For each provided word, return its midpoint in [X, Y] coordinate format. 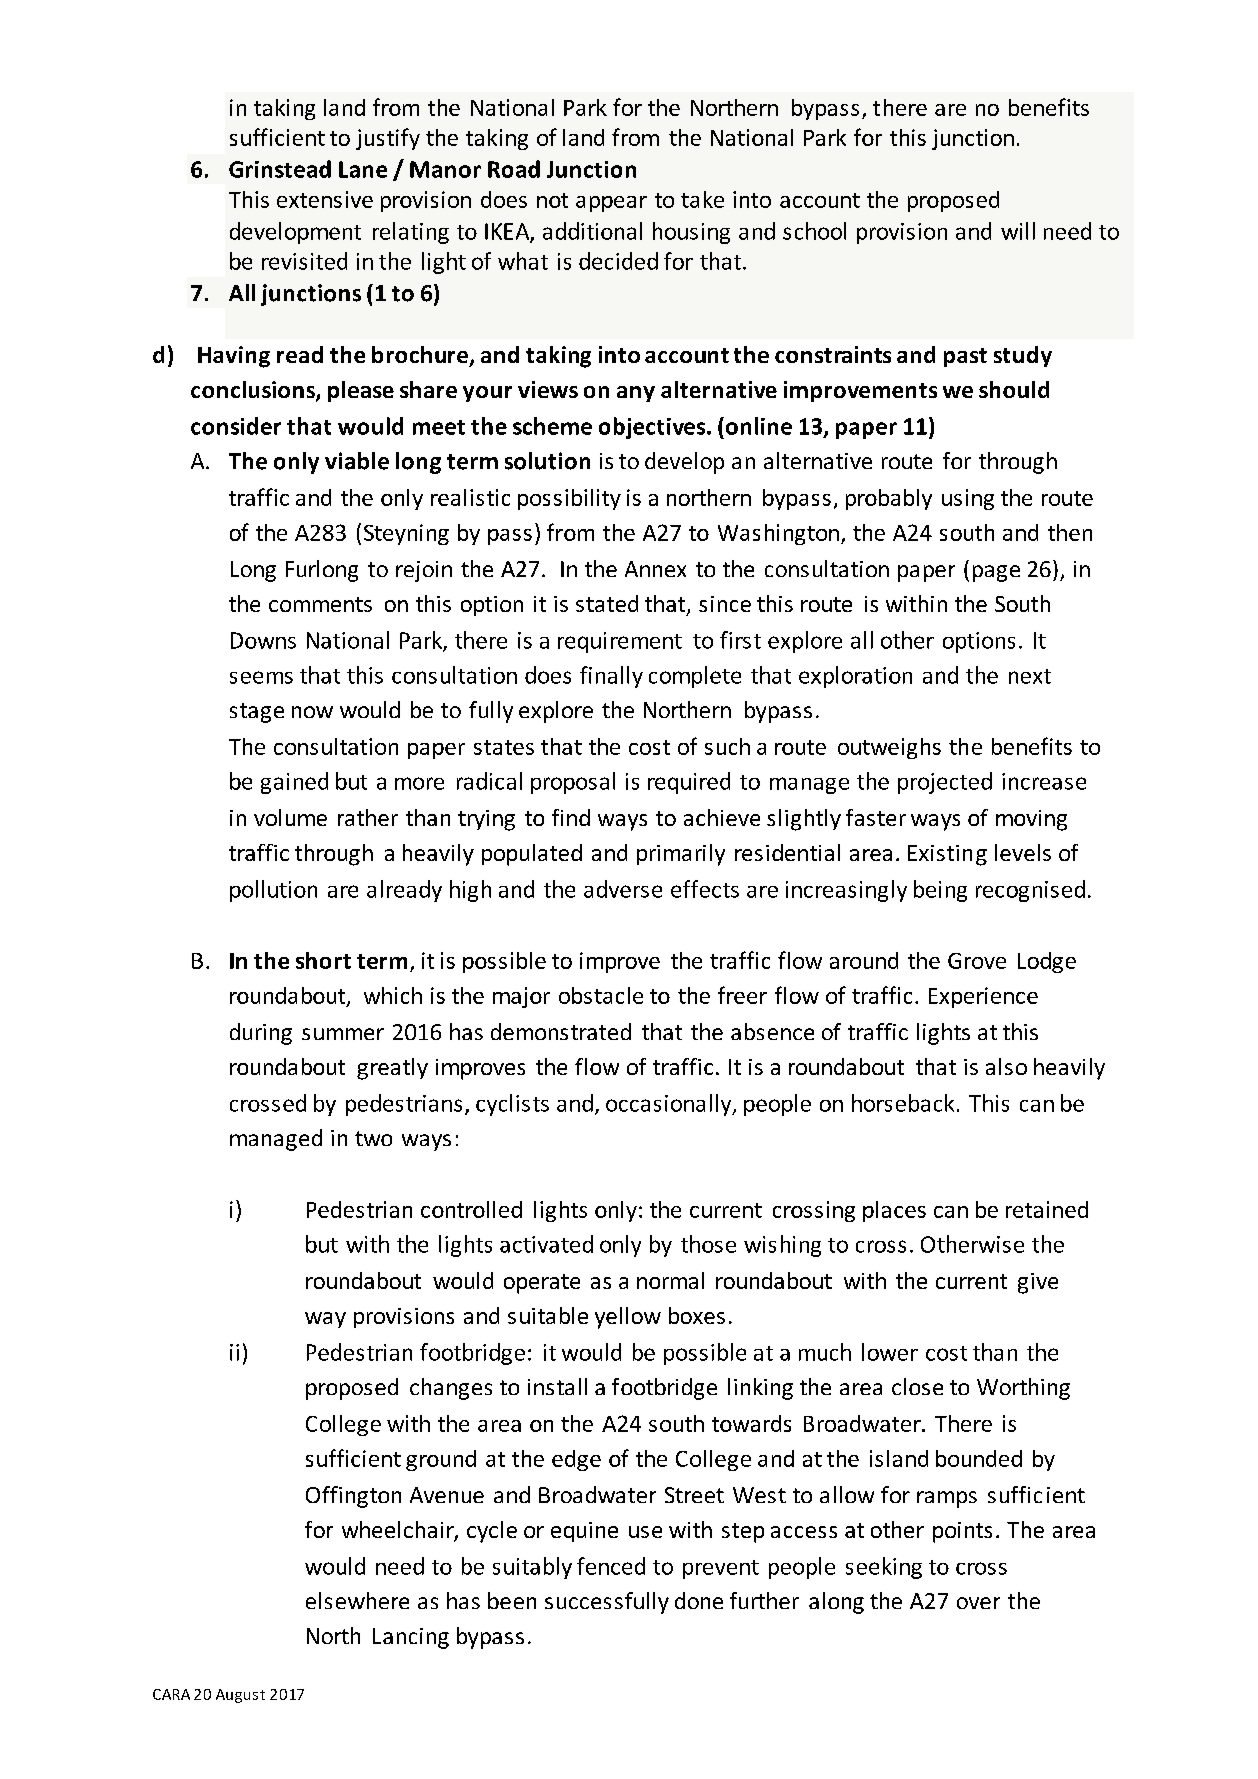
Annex [655, 569]
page [996, 573]
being [940, 891]
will [1018, 231]
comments [320, 604]
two [373, 1138]
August [240, 1696]
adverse [623, 889]
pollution [273, 891]
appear [611, 204]
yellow [628, 1318]
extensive [325, 199]
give [1038, 1283]
